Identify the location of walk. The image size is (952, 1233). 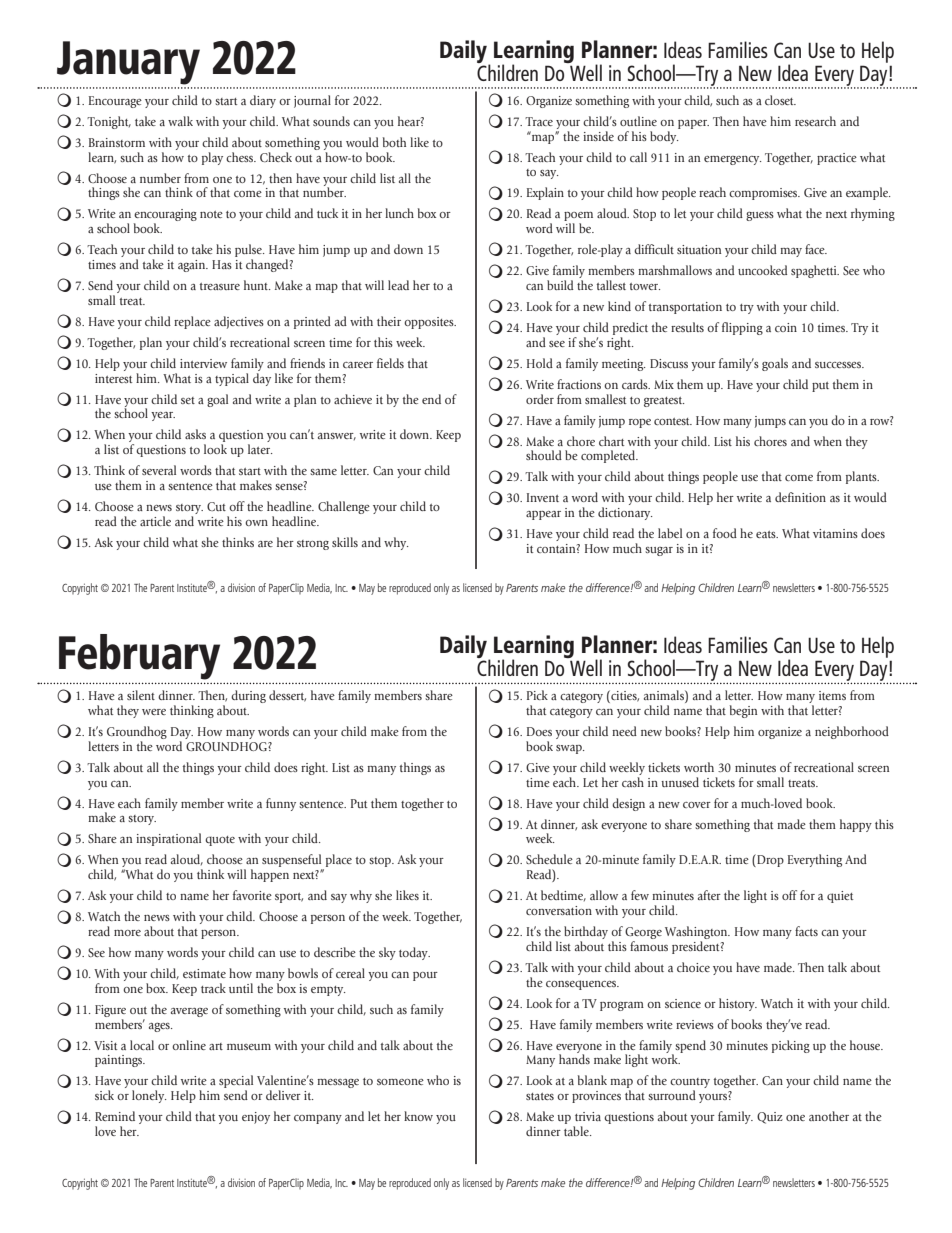
(180, 121).
